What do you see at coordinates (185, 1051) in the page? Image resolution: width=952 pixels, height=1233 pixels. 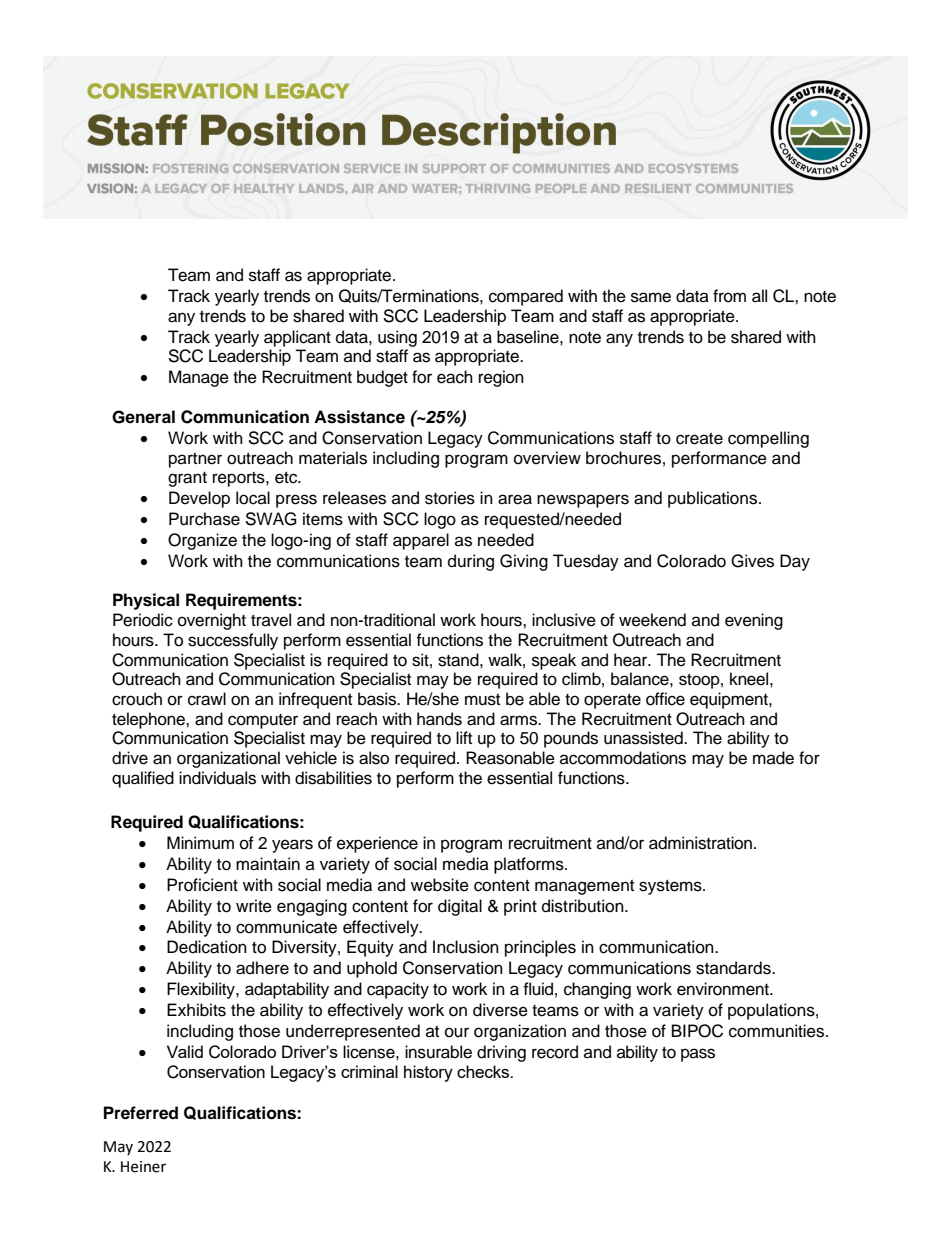 I see `Valid` at bounding box center [185, 1051].
